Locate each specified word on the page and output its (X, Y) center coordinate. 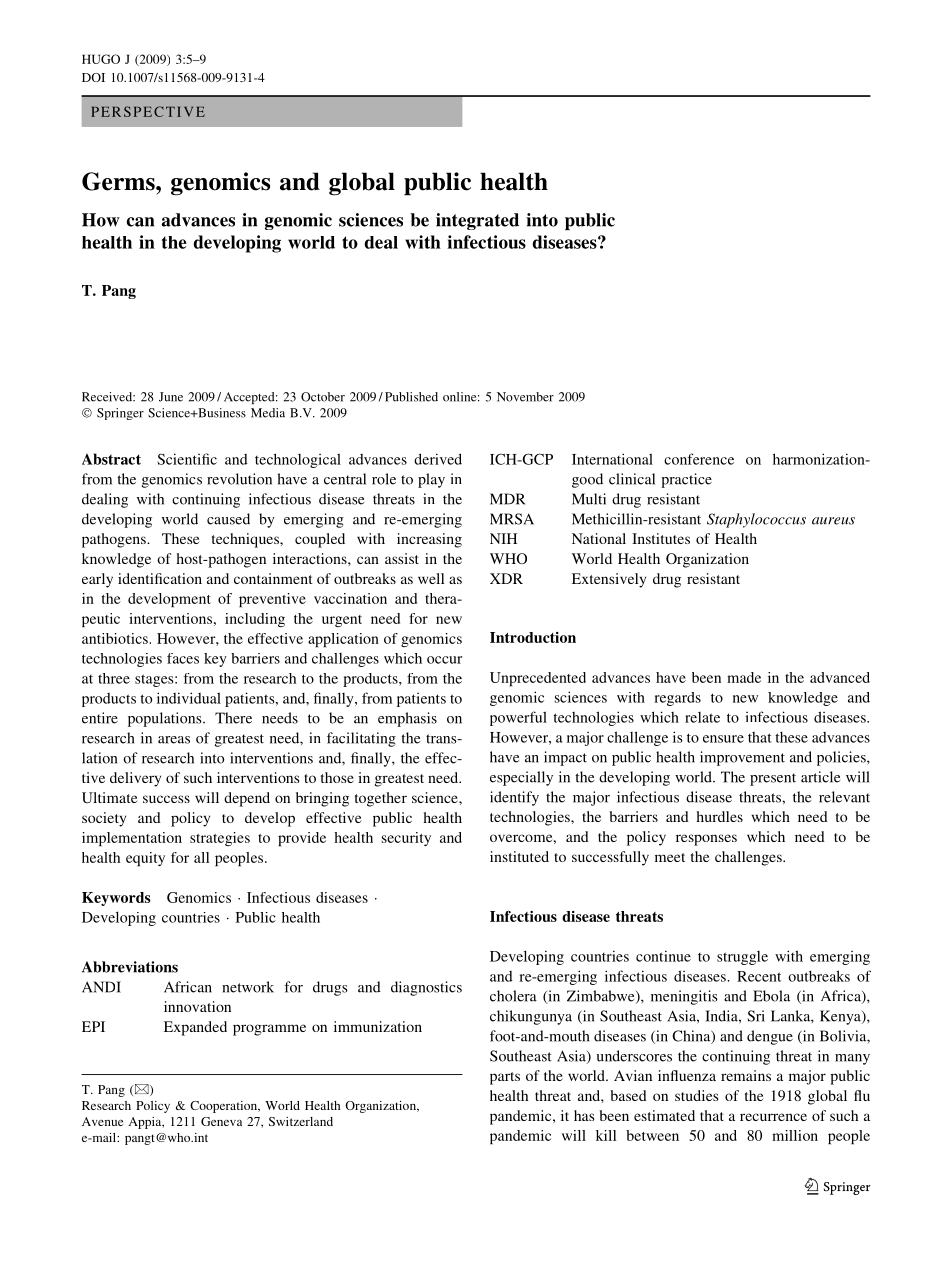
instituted (519, 856)
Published (411, 397)
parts (505, 1078)
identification (160, 578)
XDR (506, 578)
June (171, 397)
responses (706, 840)
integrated (477, 221)
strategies (220, 839)
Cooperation (225, 1107)
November (525, 397)
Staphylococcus (756, 520)
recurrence (773, 1117)
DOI (93, 77)
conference (699, 459)
